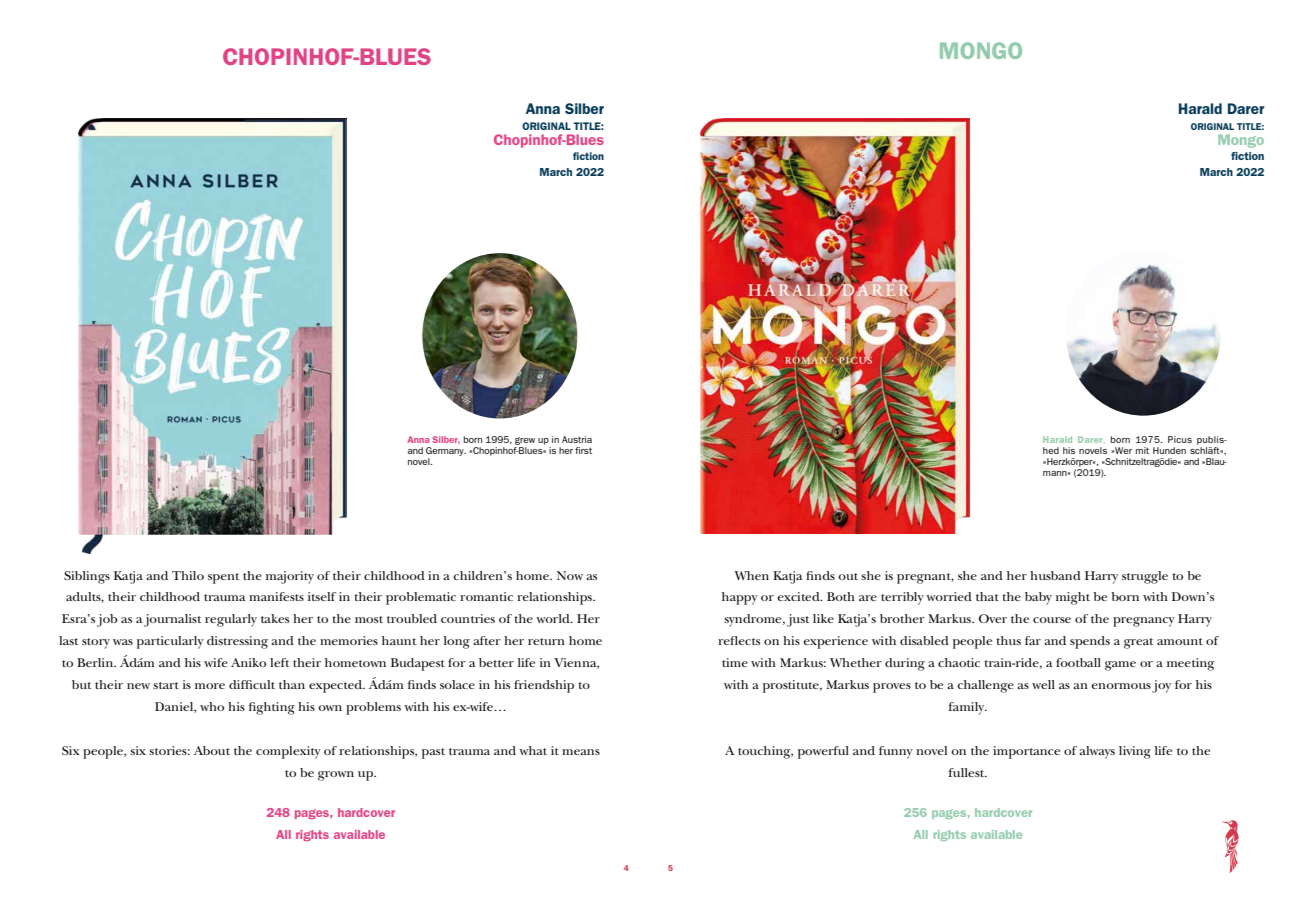 The width and height of the screenshot is (1308, 924). I want to click on family, so click(967, 708).
